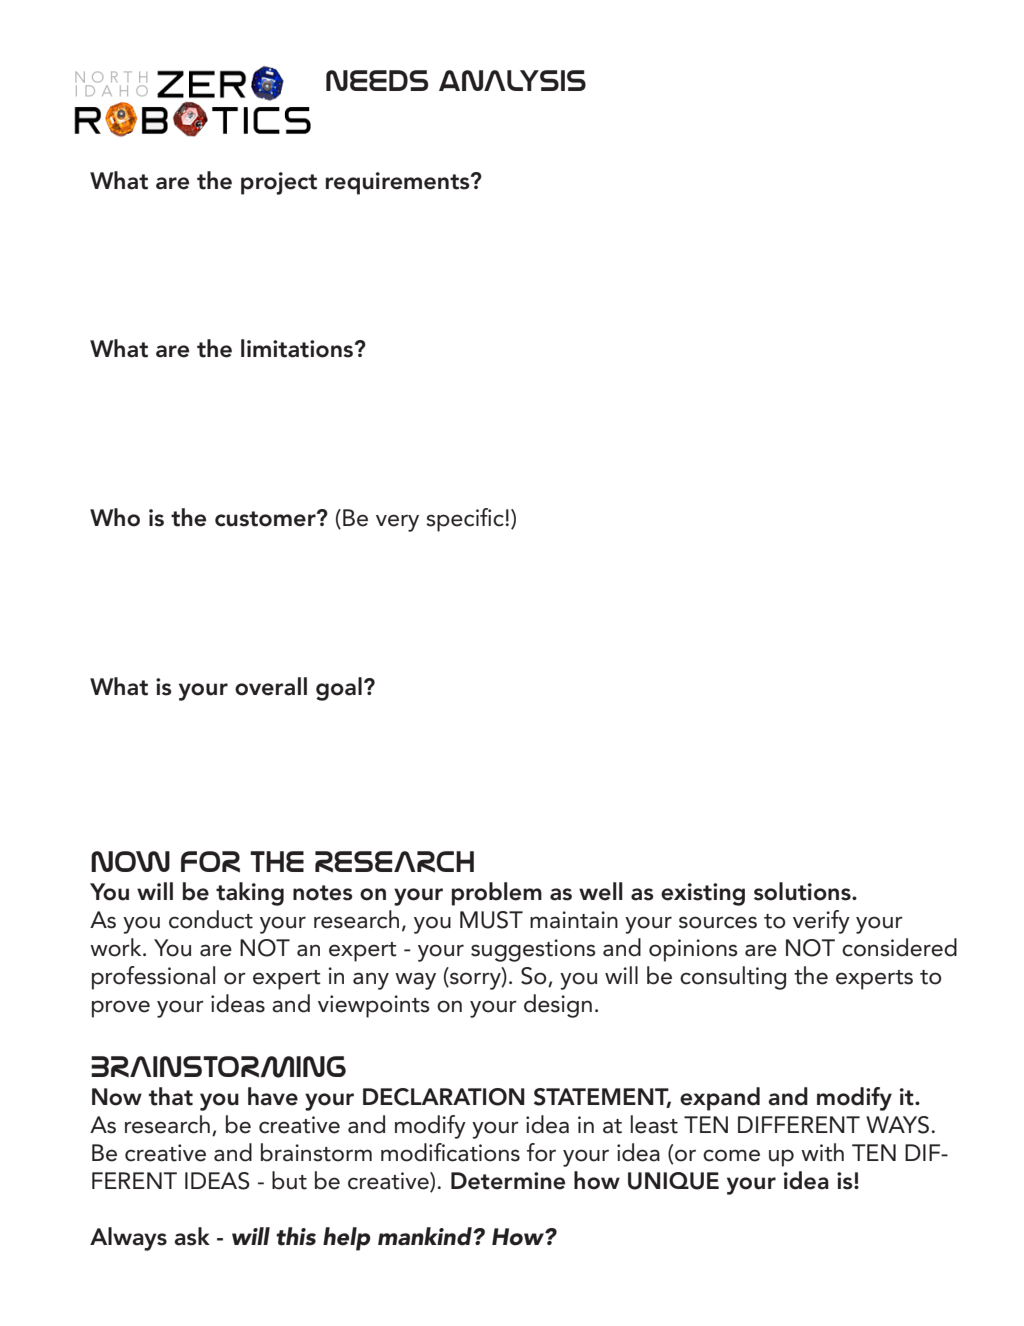 This page has height=1326, width=1024. What do you see at coordinates (465, 520) in the page?
I see `specific` at bounding box center [465, 520].
